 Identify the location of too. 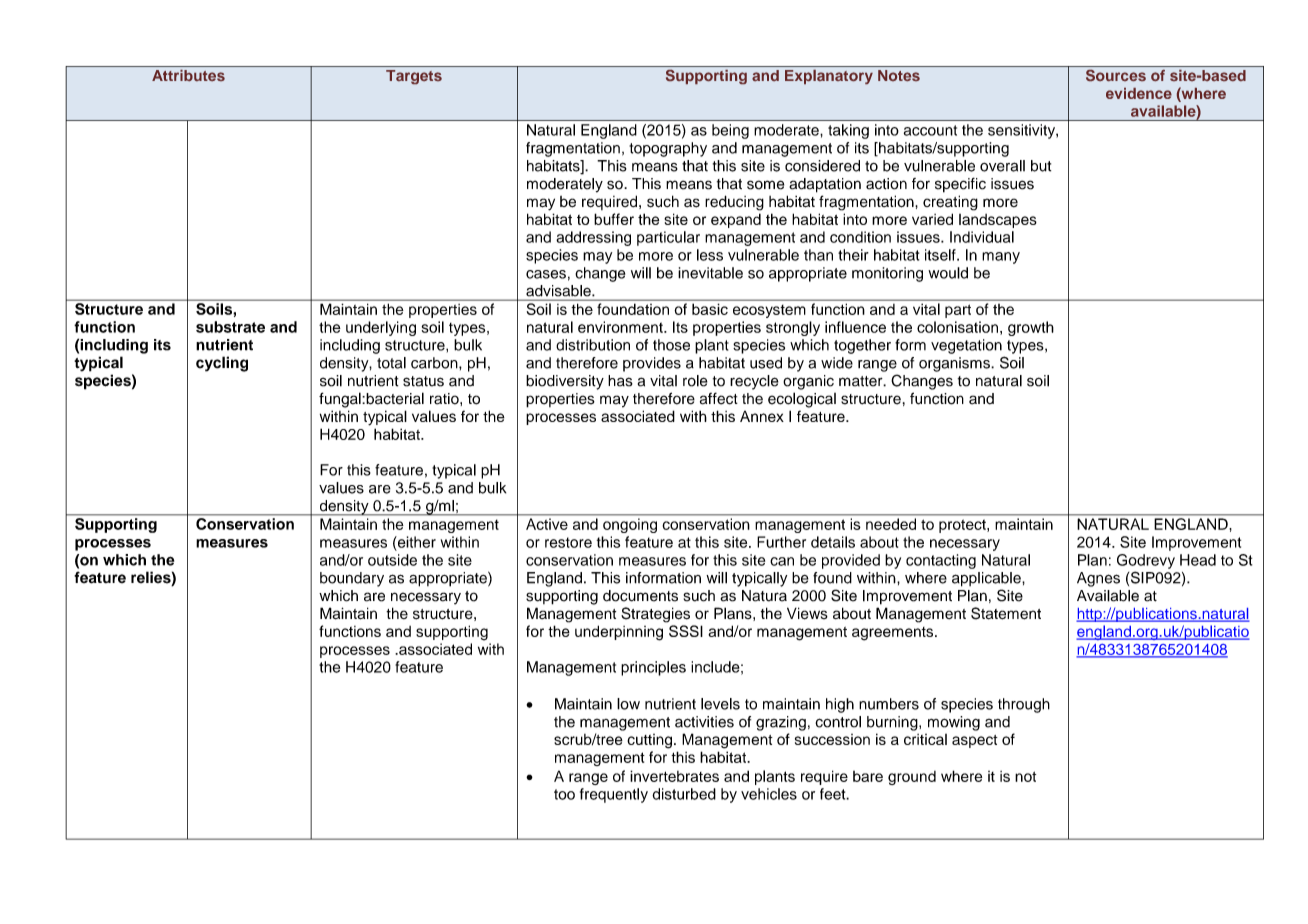
(564, 794).
